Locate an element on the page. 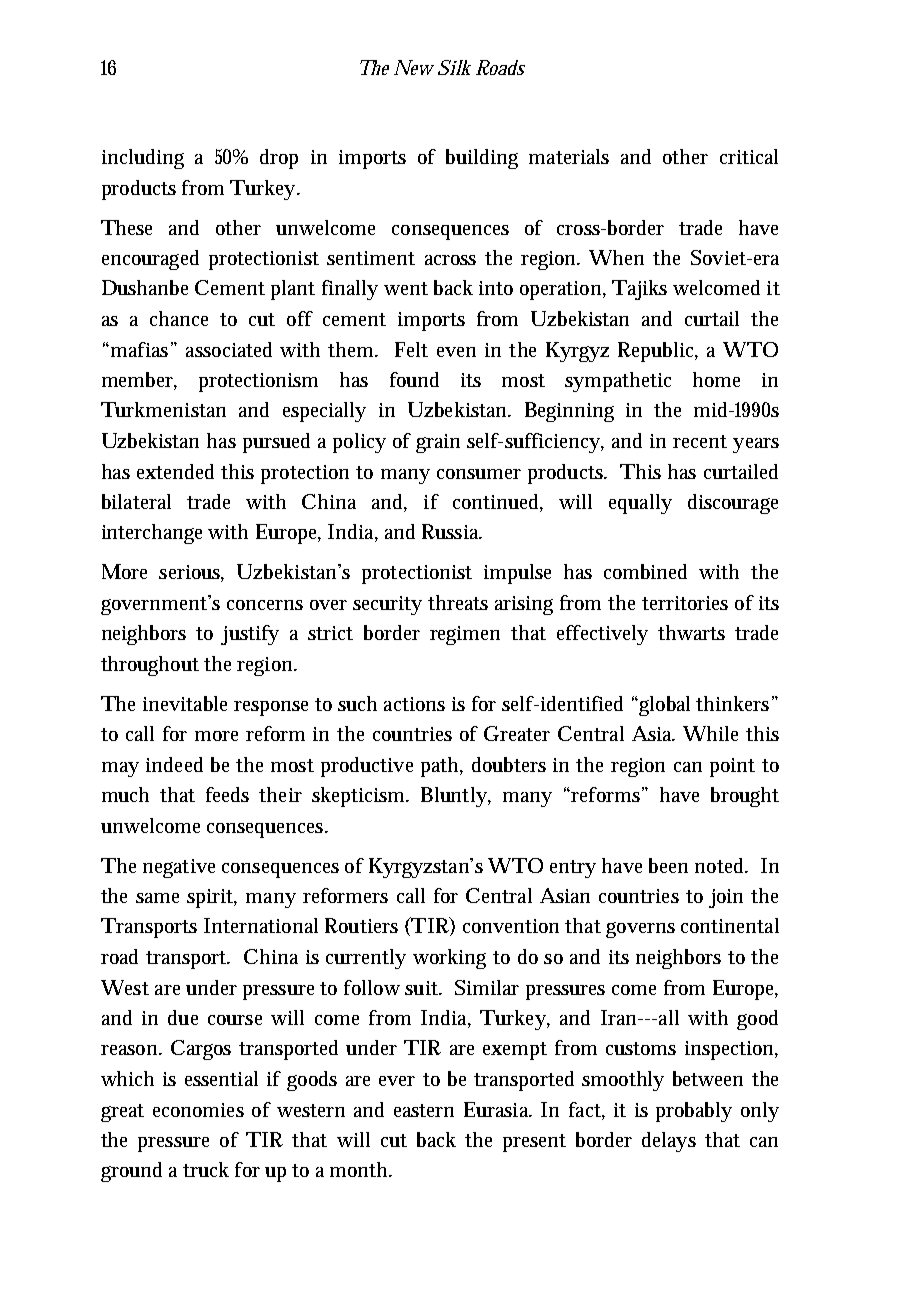 This document has height=1308, width=924. threats is located at coordinates (458, 602).
